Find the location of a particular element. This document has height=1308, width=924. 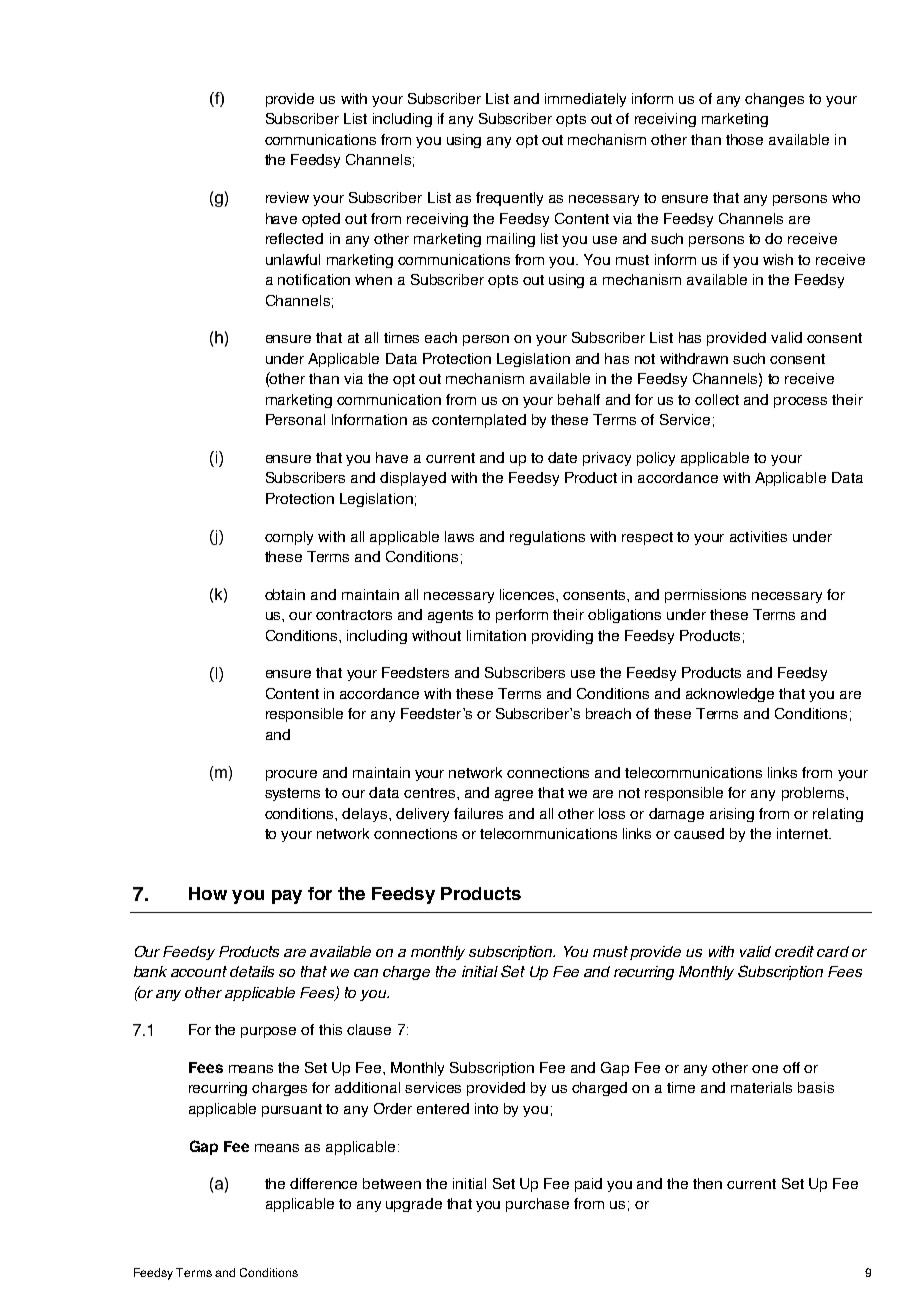

frequently is located at coordinates (509, 199).
